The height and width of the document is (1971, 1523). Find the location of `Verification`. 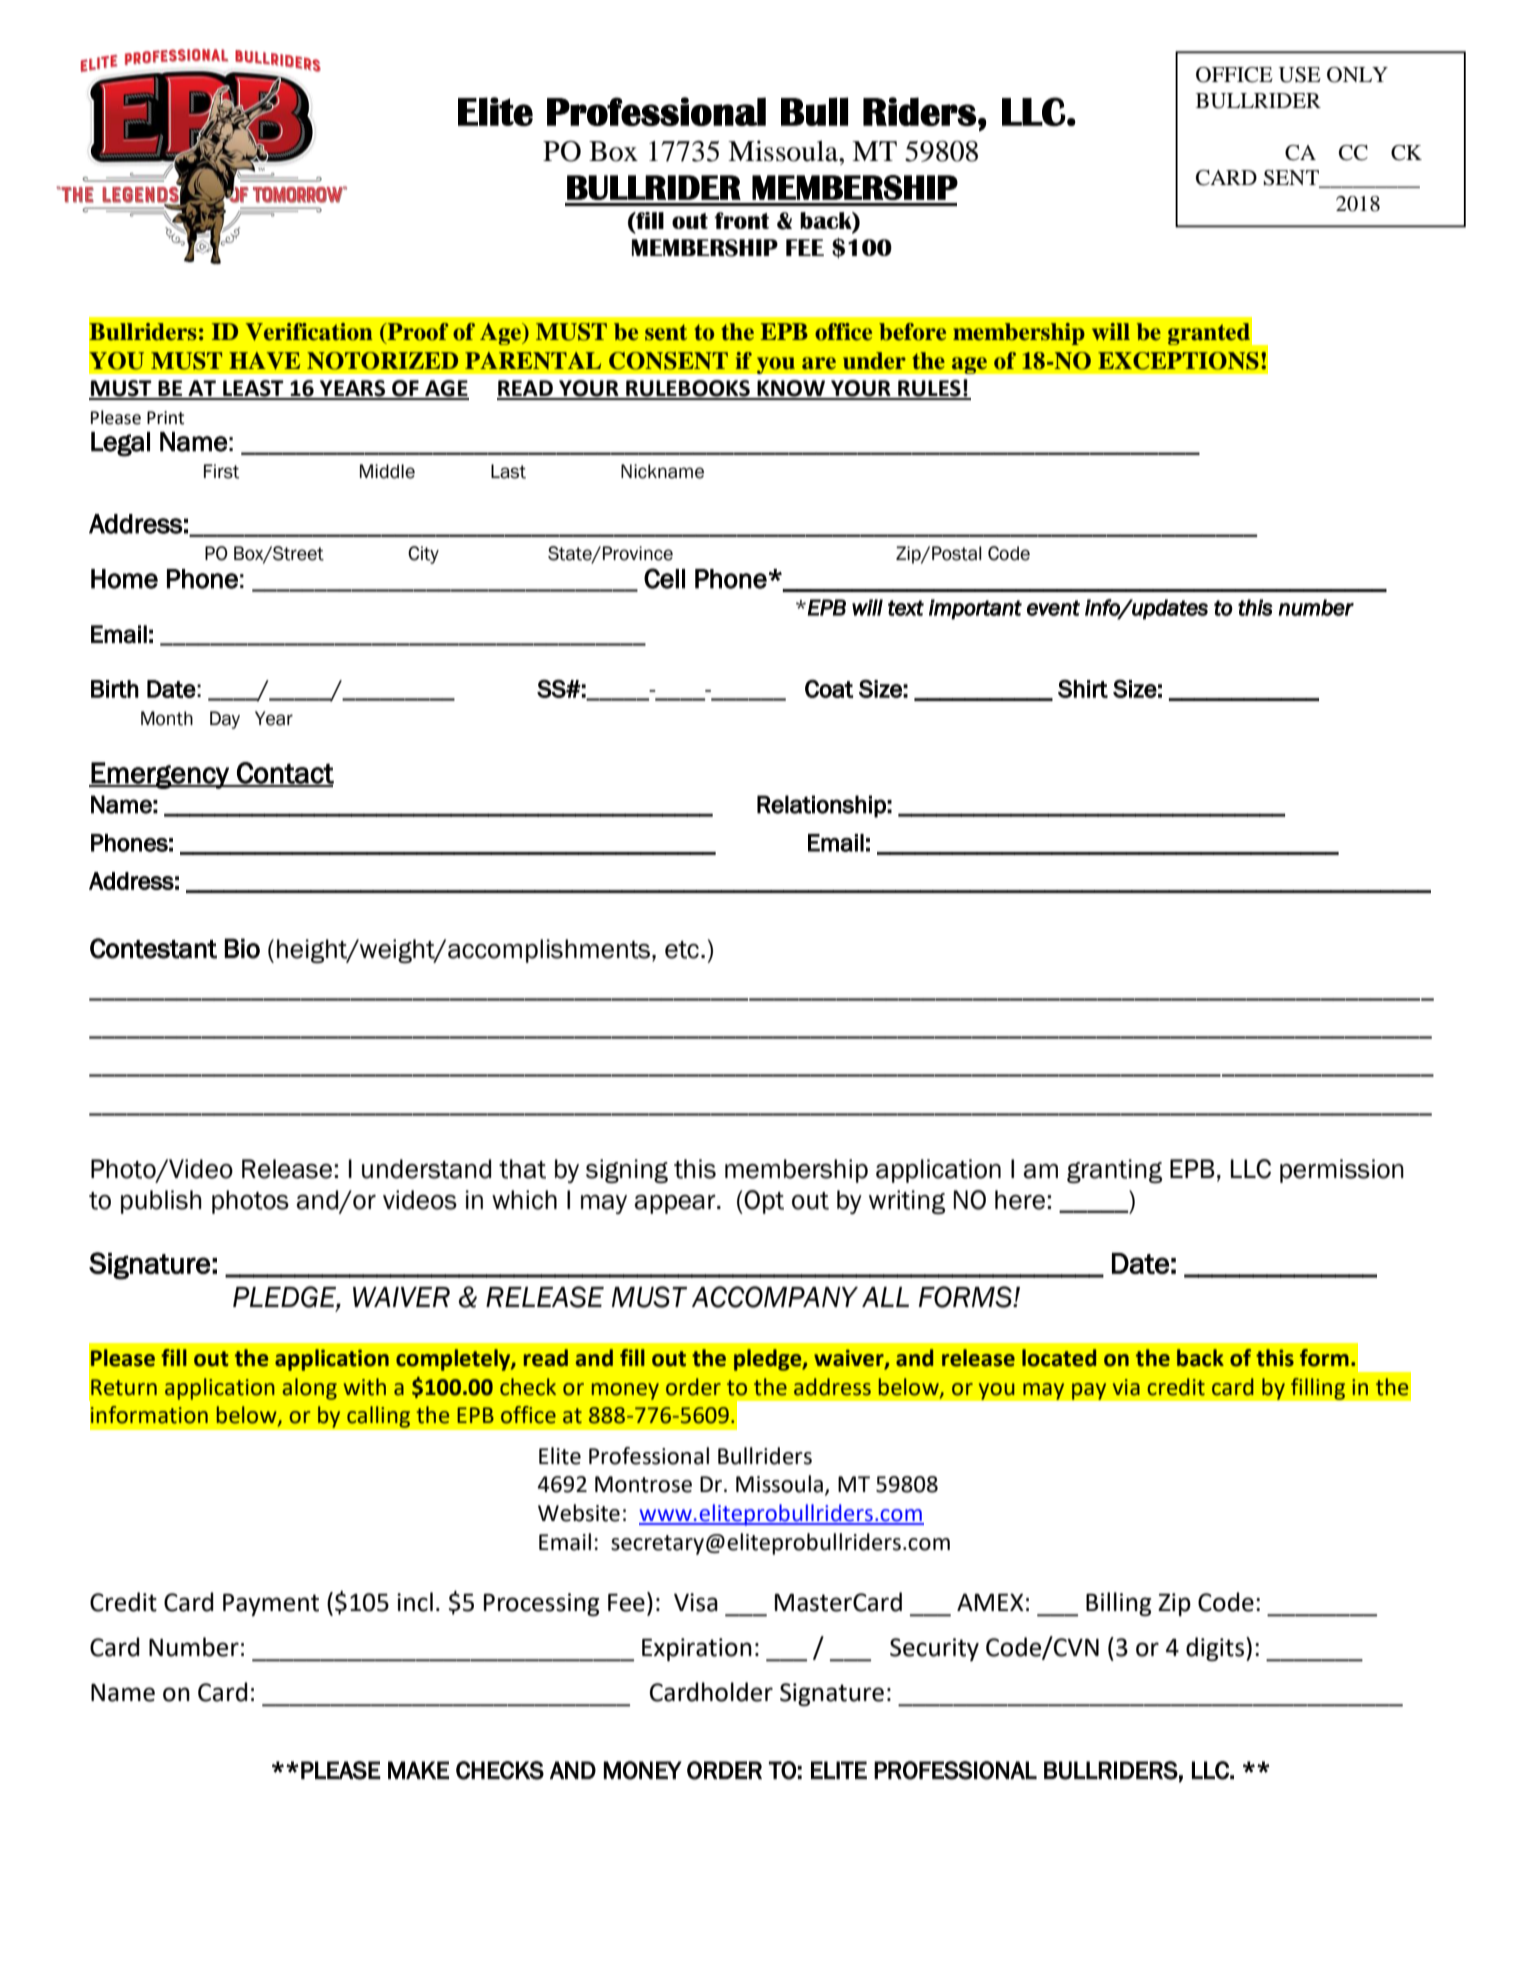

Verification is located at coordinates (309, 332).
